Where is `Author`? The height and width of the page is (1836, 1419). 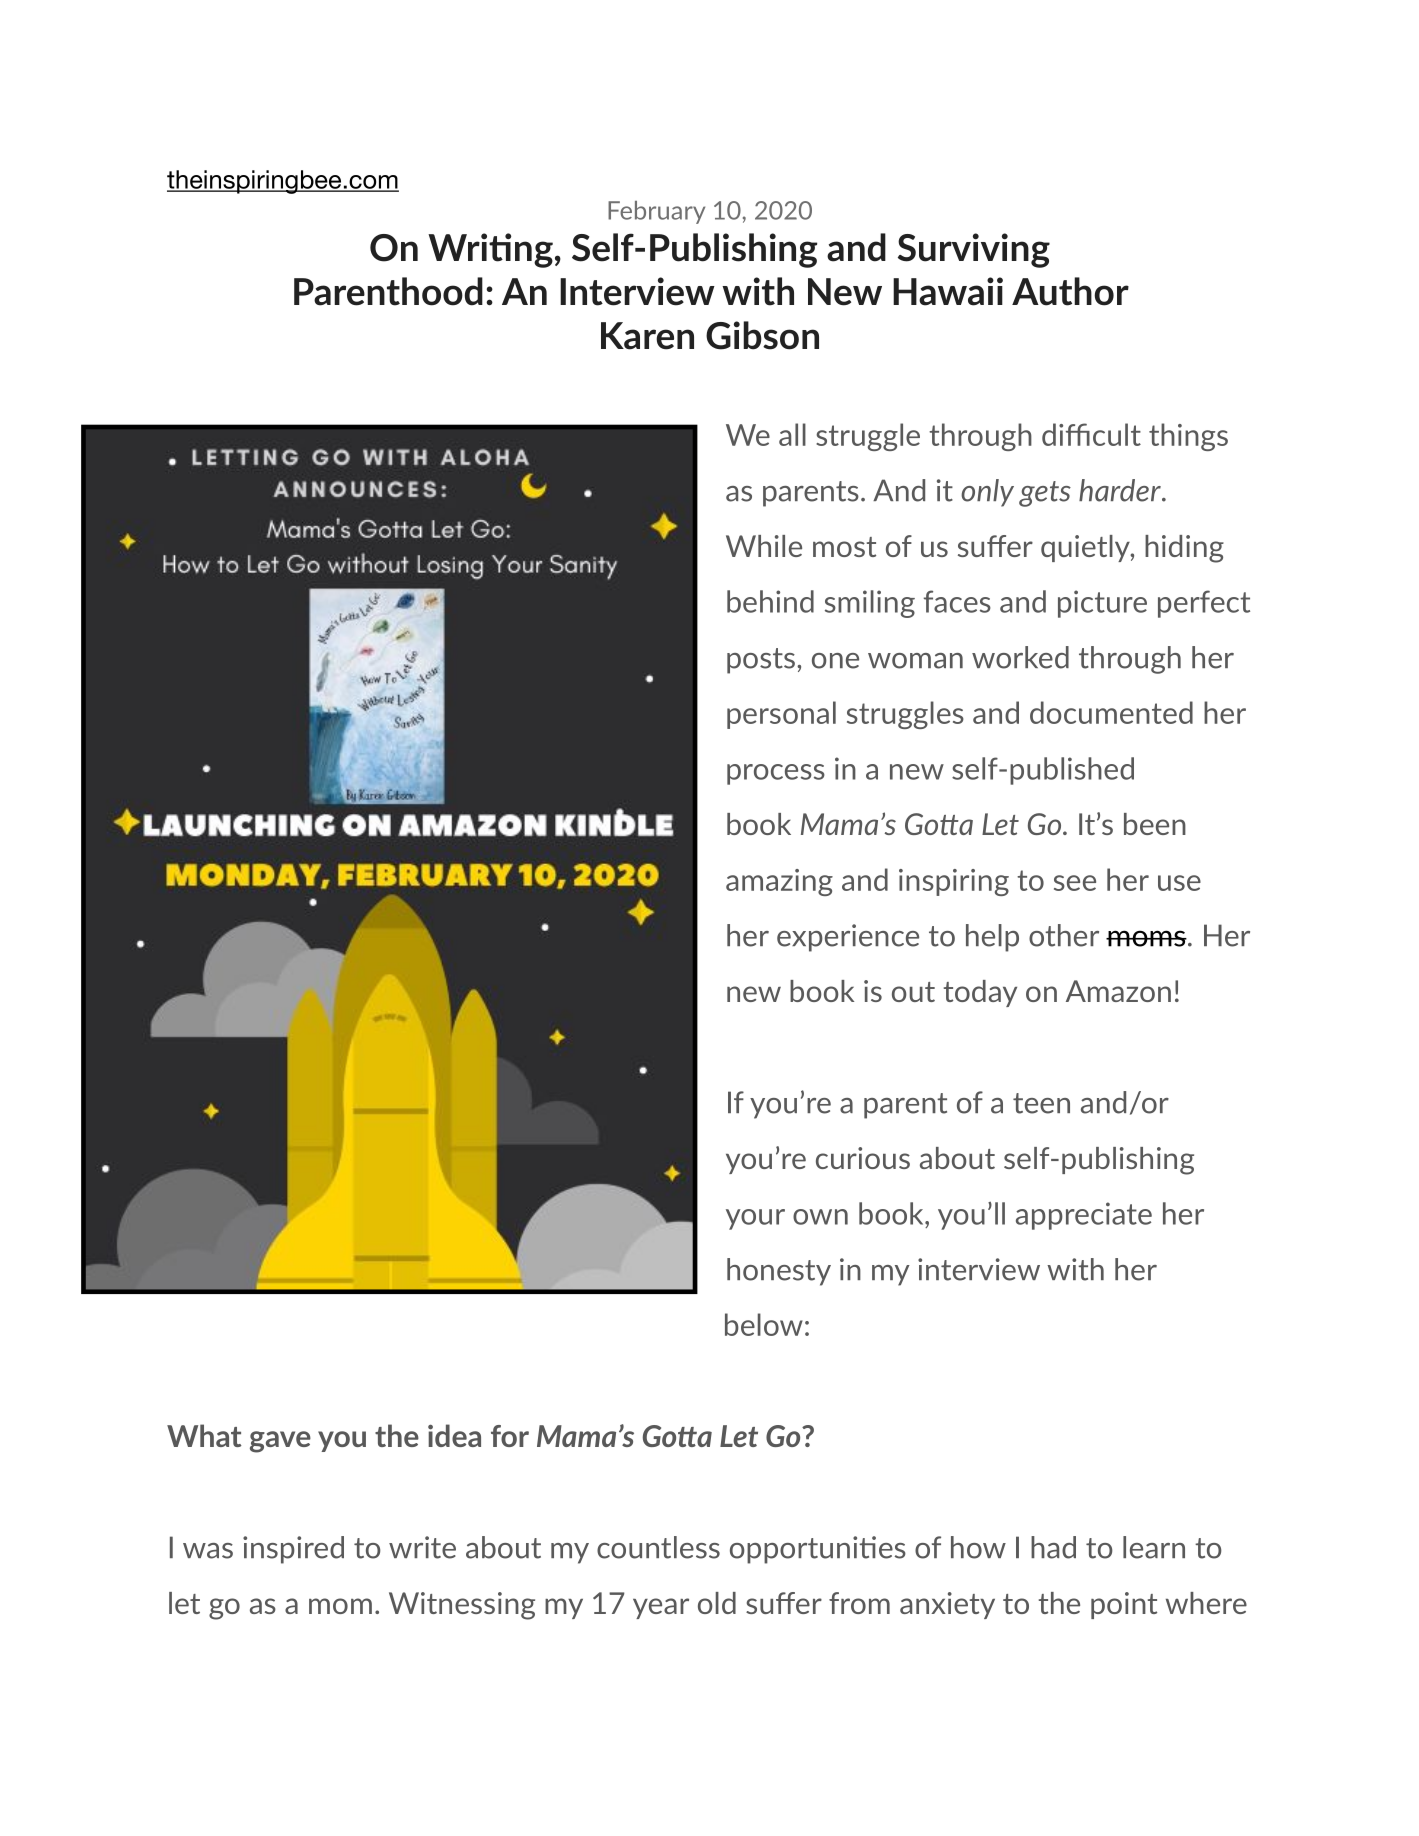
Author is located at coordinates (1070, 291).
